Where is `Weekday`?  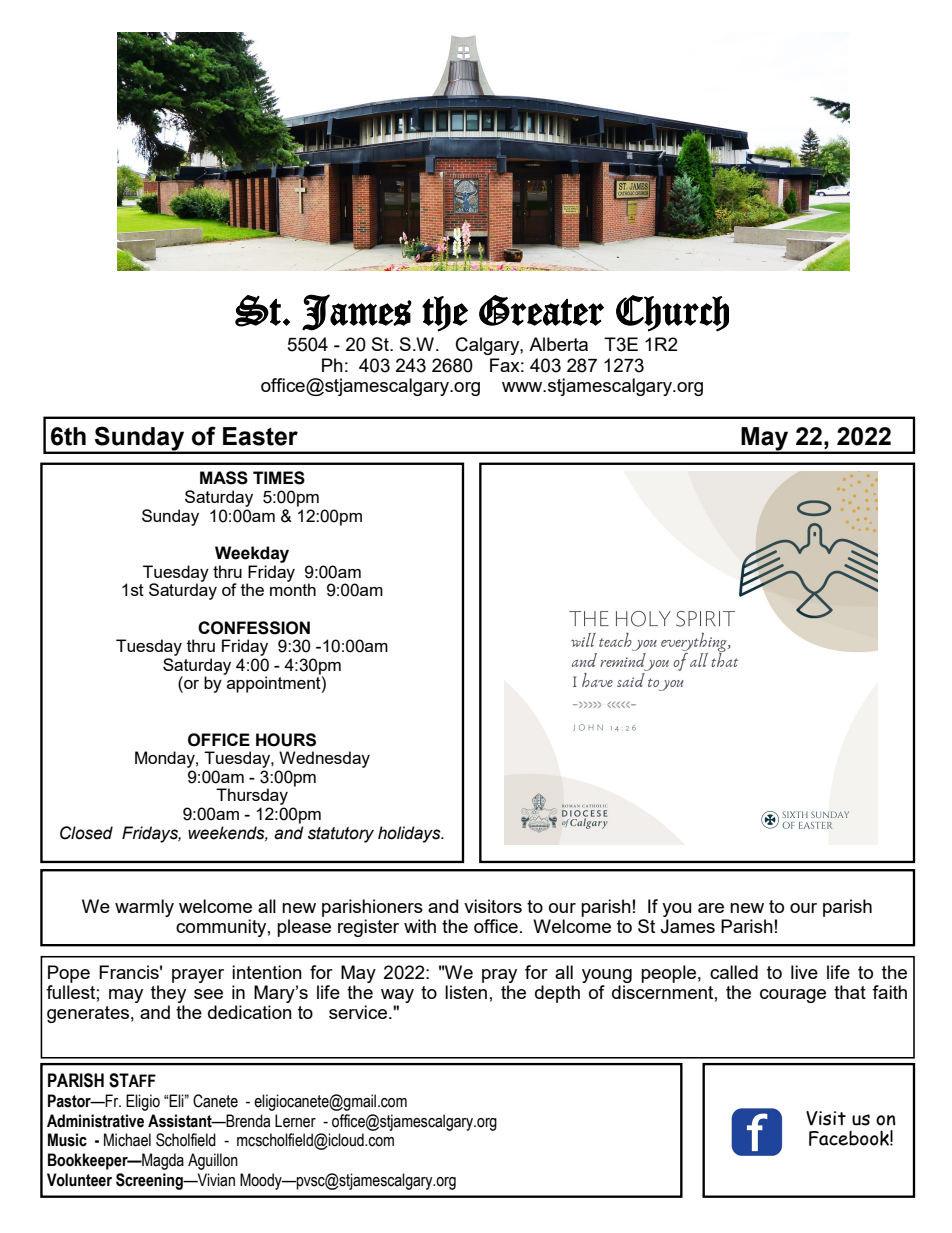
Weekday is located at coordinates (252, 554).
